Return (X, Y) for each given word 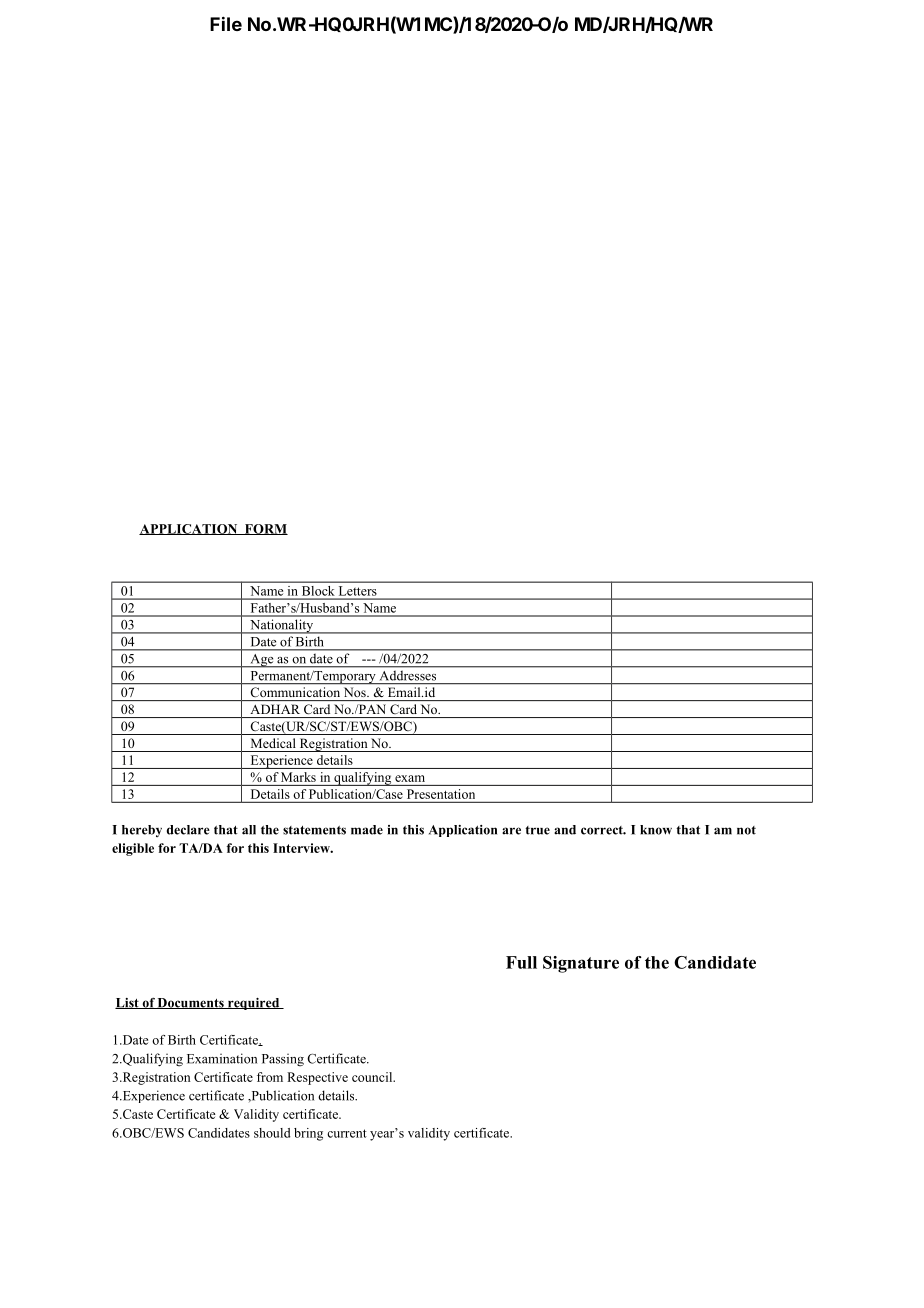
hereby (142, 831)
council (373, 1077)
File (226, 23)
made (367, 830)
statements (314, 830)
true (537, 830)
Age (262, 660)
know (656, 830)
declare (188, 830)
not (746, 830)
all (249, 830)
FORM (265, 529)
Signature (581, 964)
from (270, 1077)
